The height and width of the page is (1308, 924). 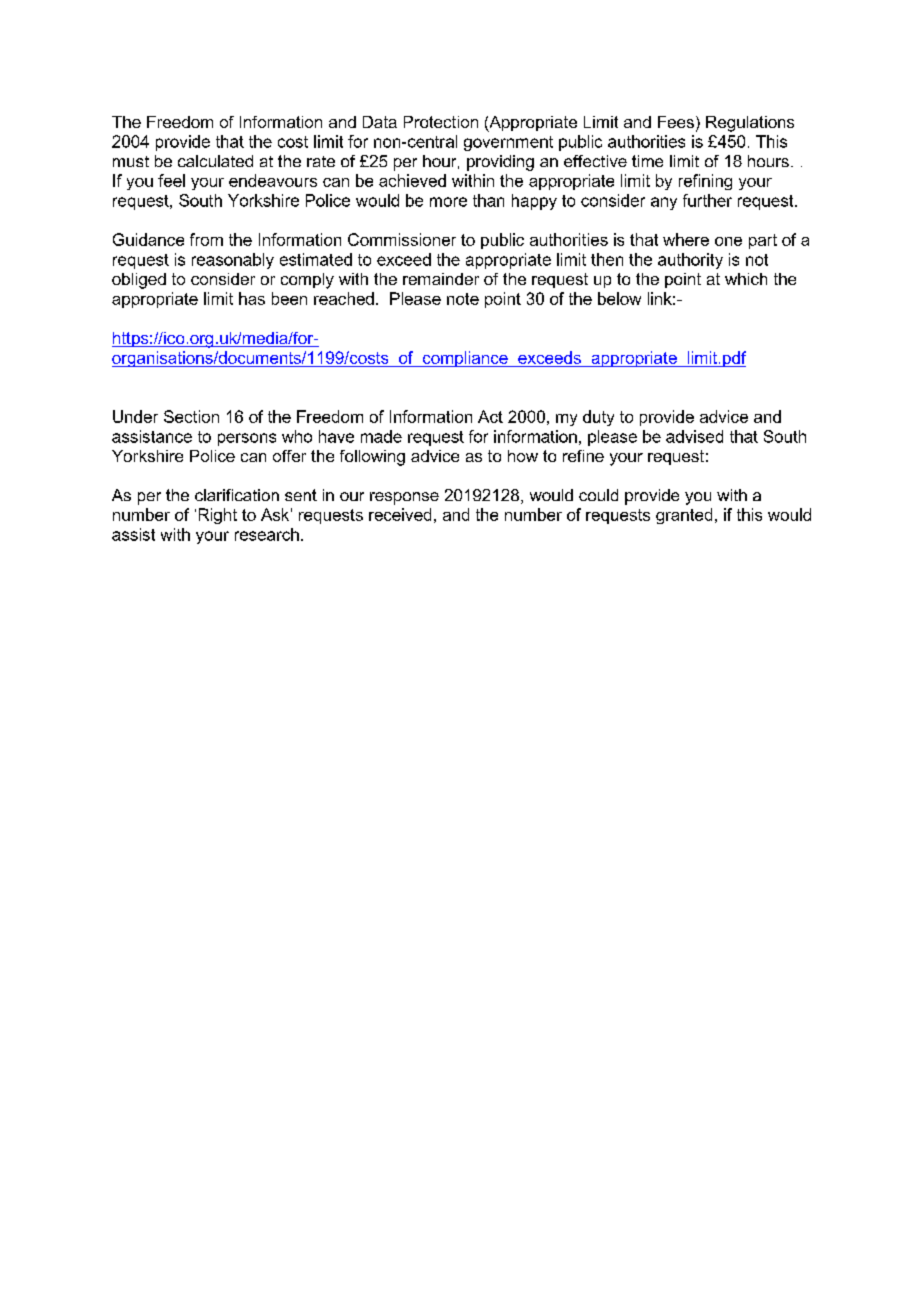 I want to click on granted, so click(x=684, y=516).
